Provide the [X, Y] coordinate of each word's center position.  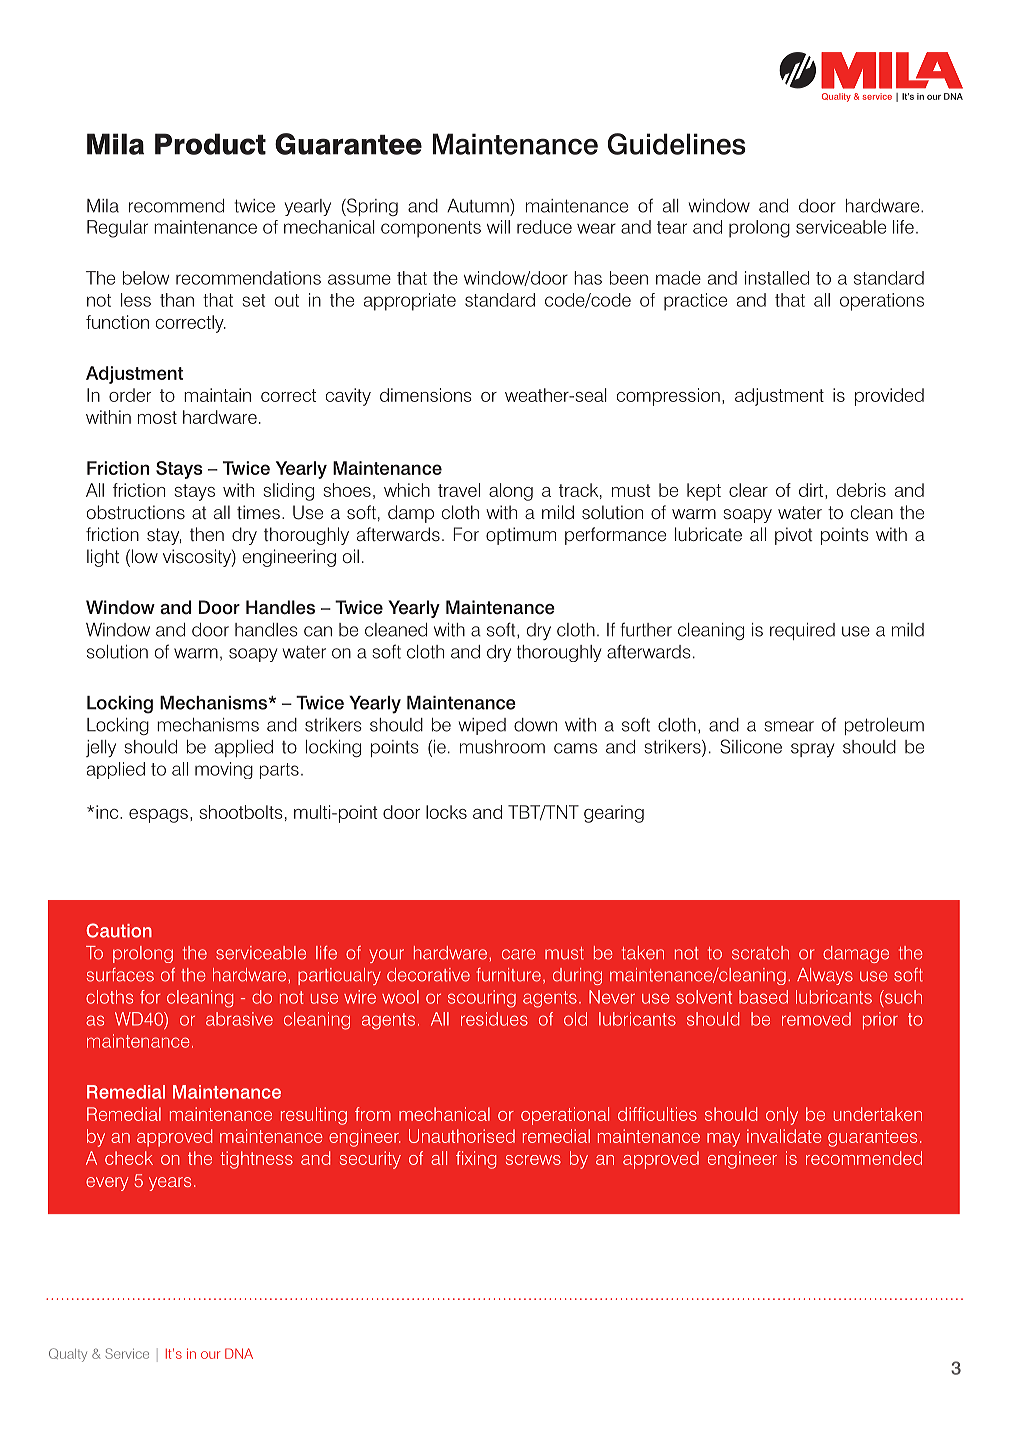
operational [565, 1116]
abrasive [239, 1019]
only [782, 1116]
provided [889, 397]
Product [210, 144]
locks [446, 812]
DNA [239, 1353]
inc [108, 812]
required [802, 631]
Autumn [479, 206]
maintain [217, 395]
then [207, 534]
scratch [760, 953]
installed [777, 278]
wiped [482, 726]
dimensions [426, 395]
